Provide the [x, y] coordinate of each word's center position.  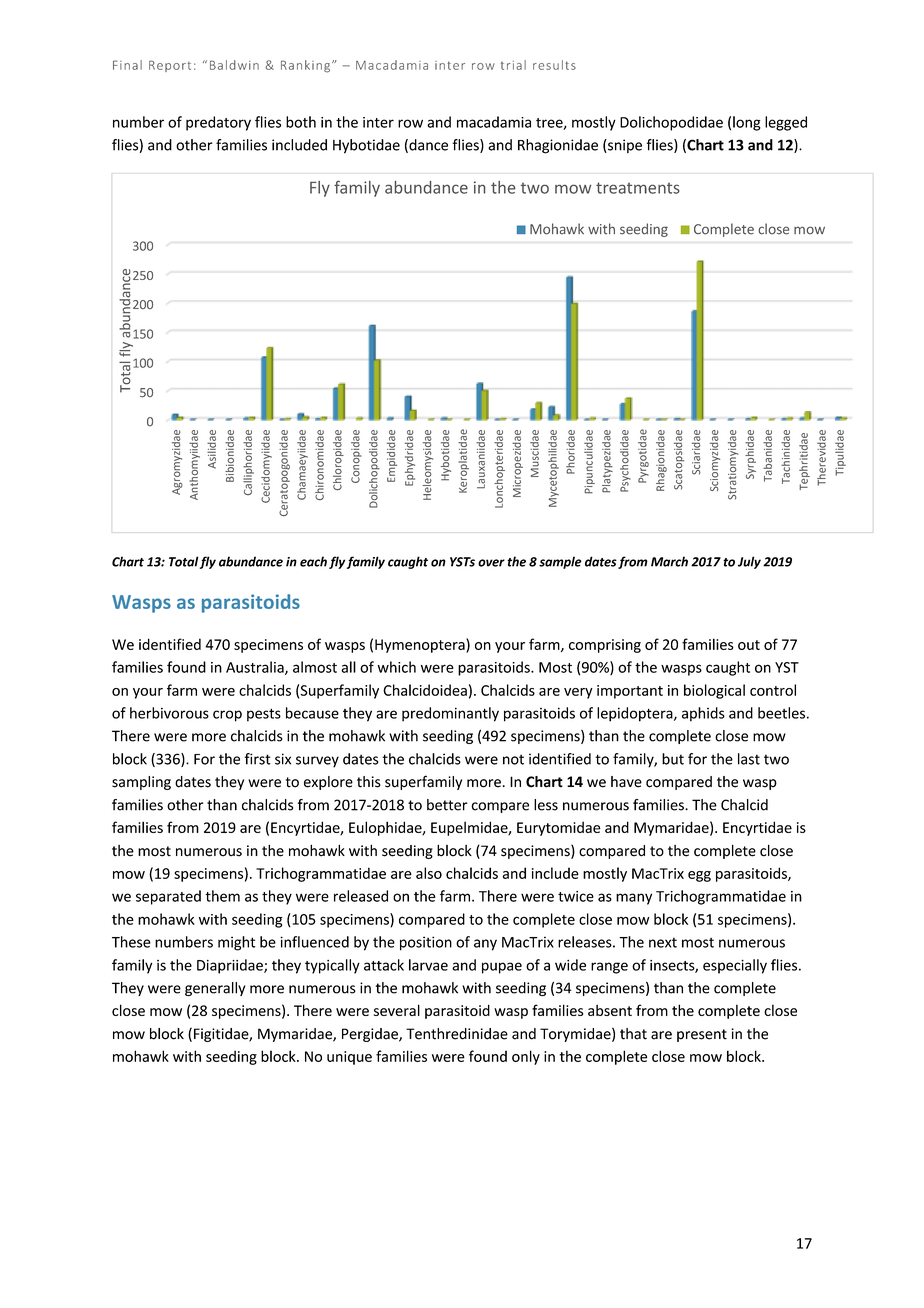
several [397, 1010]
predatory [218, 123]
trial [513, 65]
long [747, 123]
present [702, 1035]
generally [215, 989]
